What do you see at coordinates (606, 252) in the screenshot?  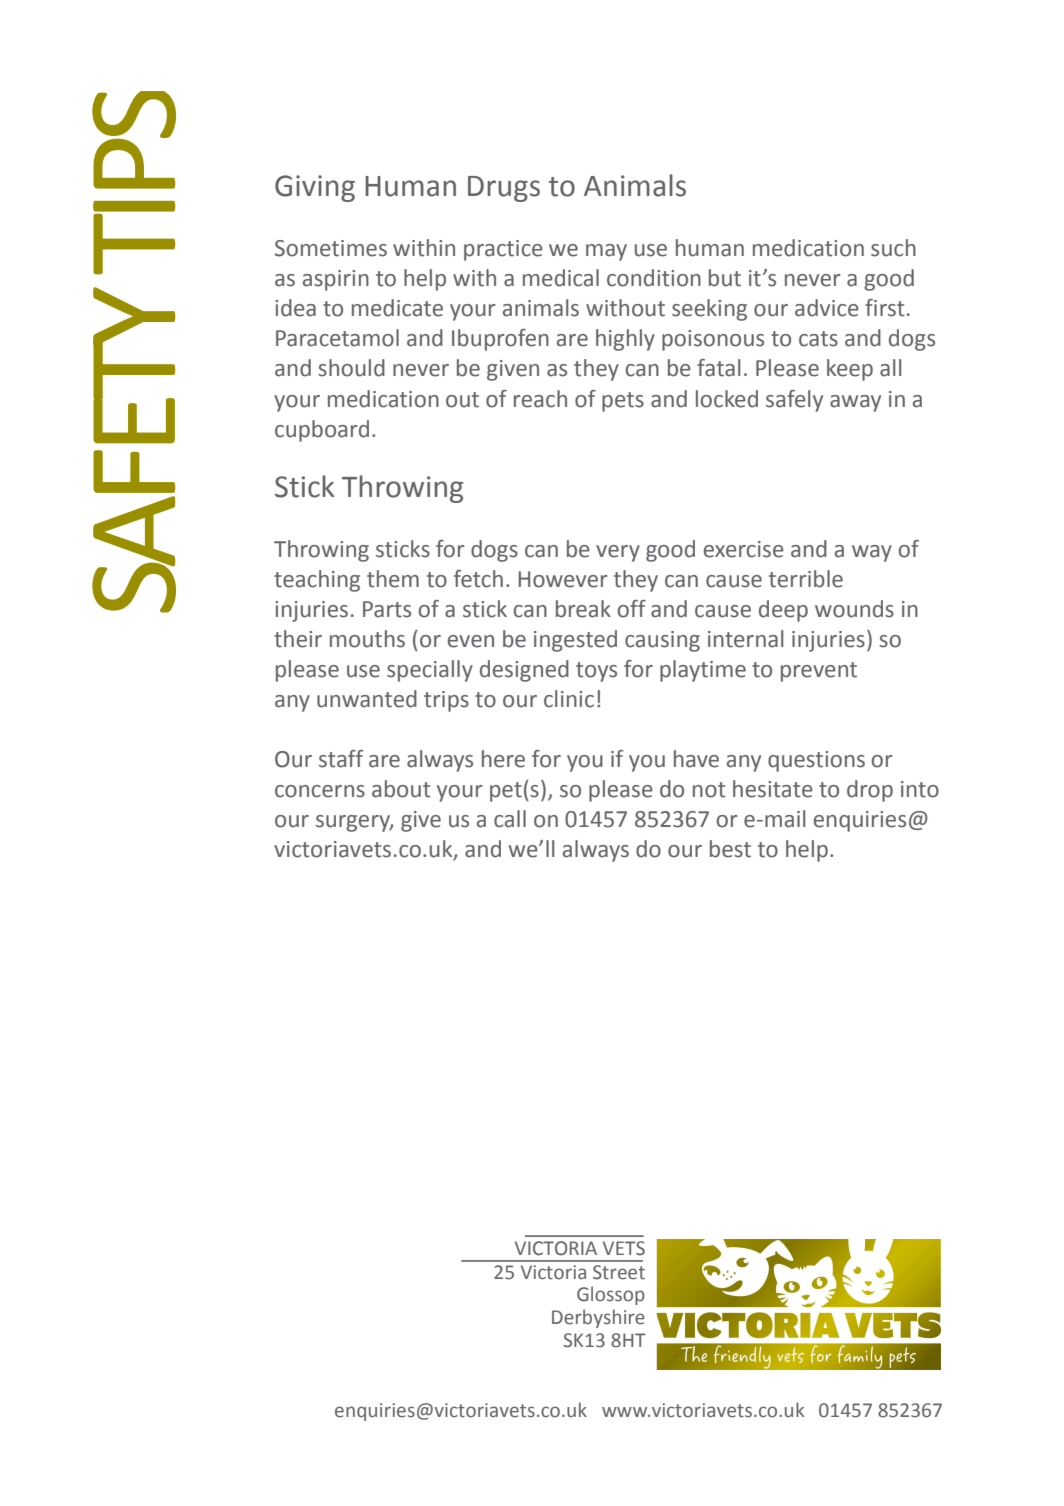 I see `may` at bounding box center [606, 252].
